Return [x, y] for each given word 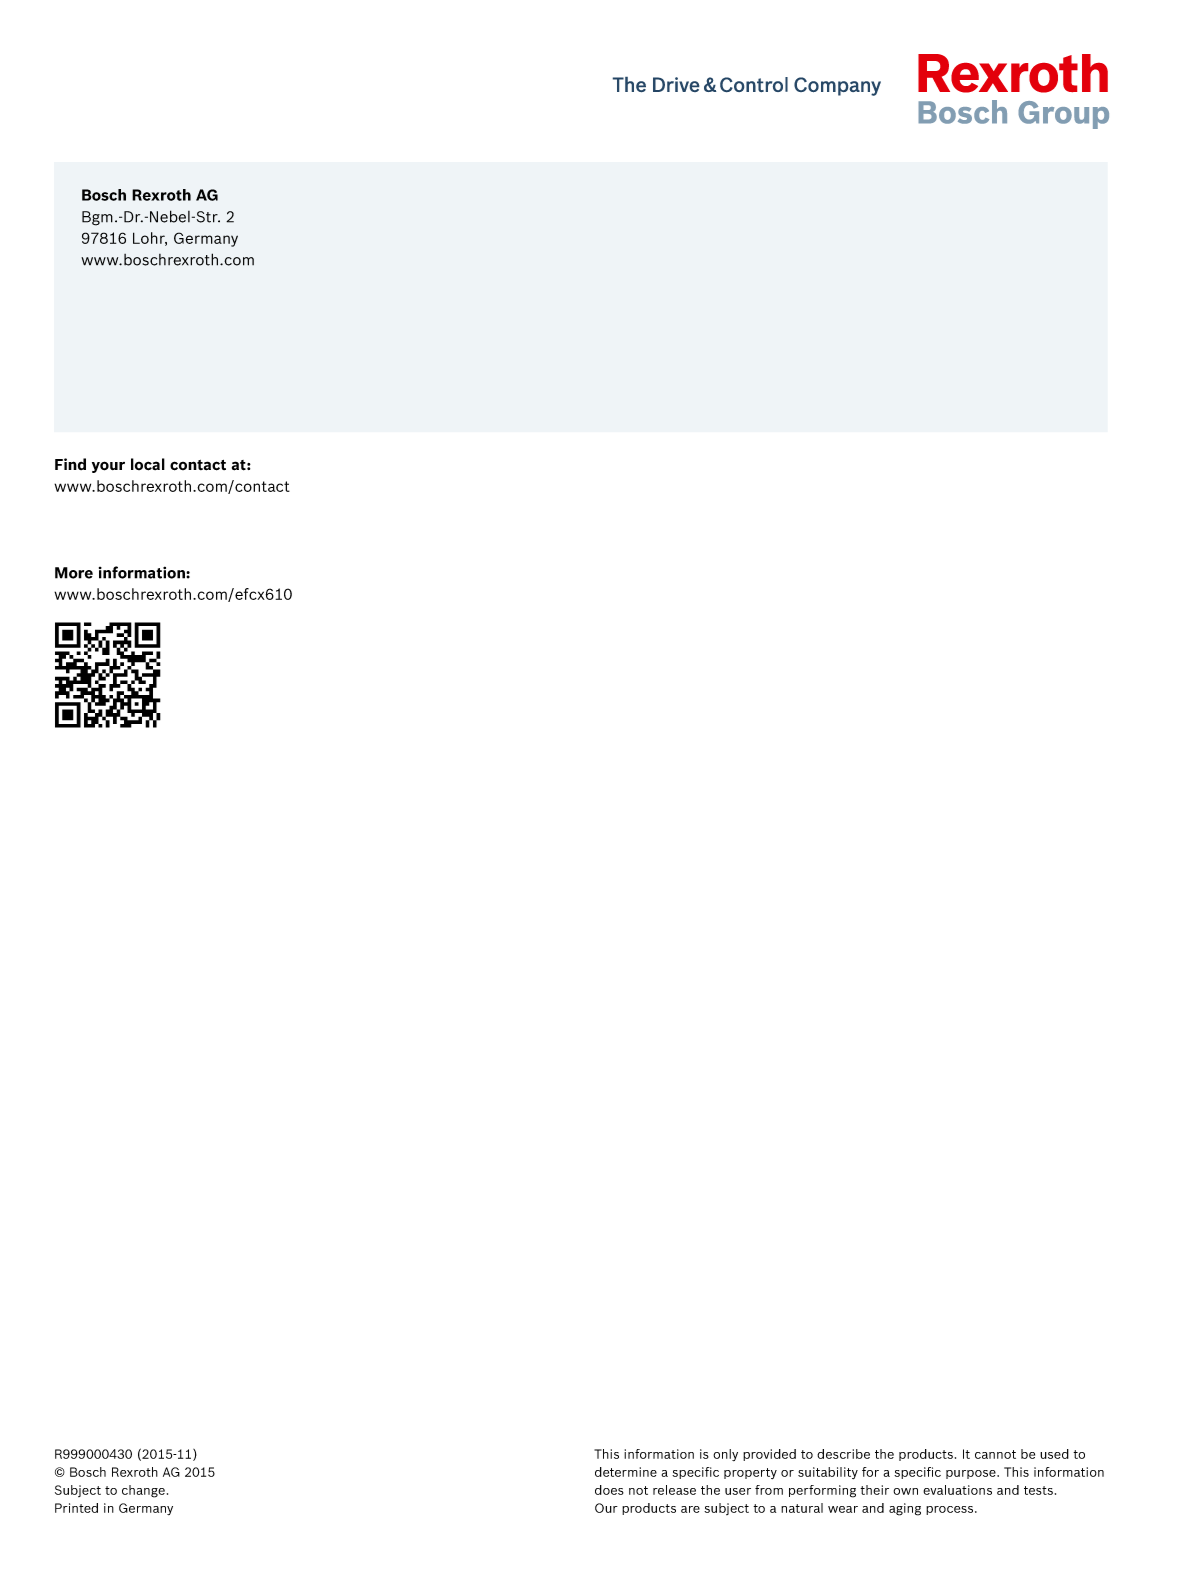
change [143, 1491]
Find [70, 464]
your [108, 467]
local [148, 464]
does [609, 1490]
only [725, 1455]
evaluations [957, 1490]
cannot [995, 1454]
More [74, 573]
